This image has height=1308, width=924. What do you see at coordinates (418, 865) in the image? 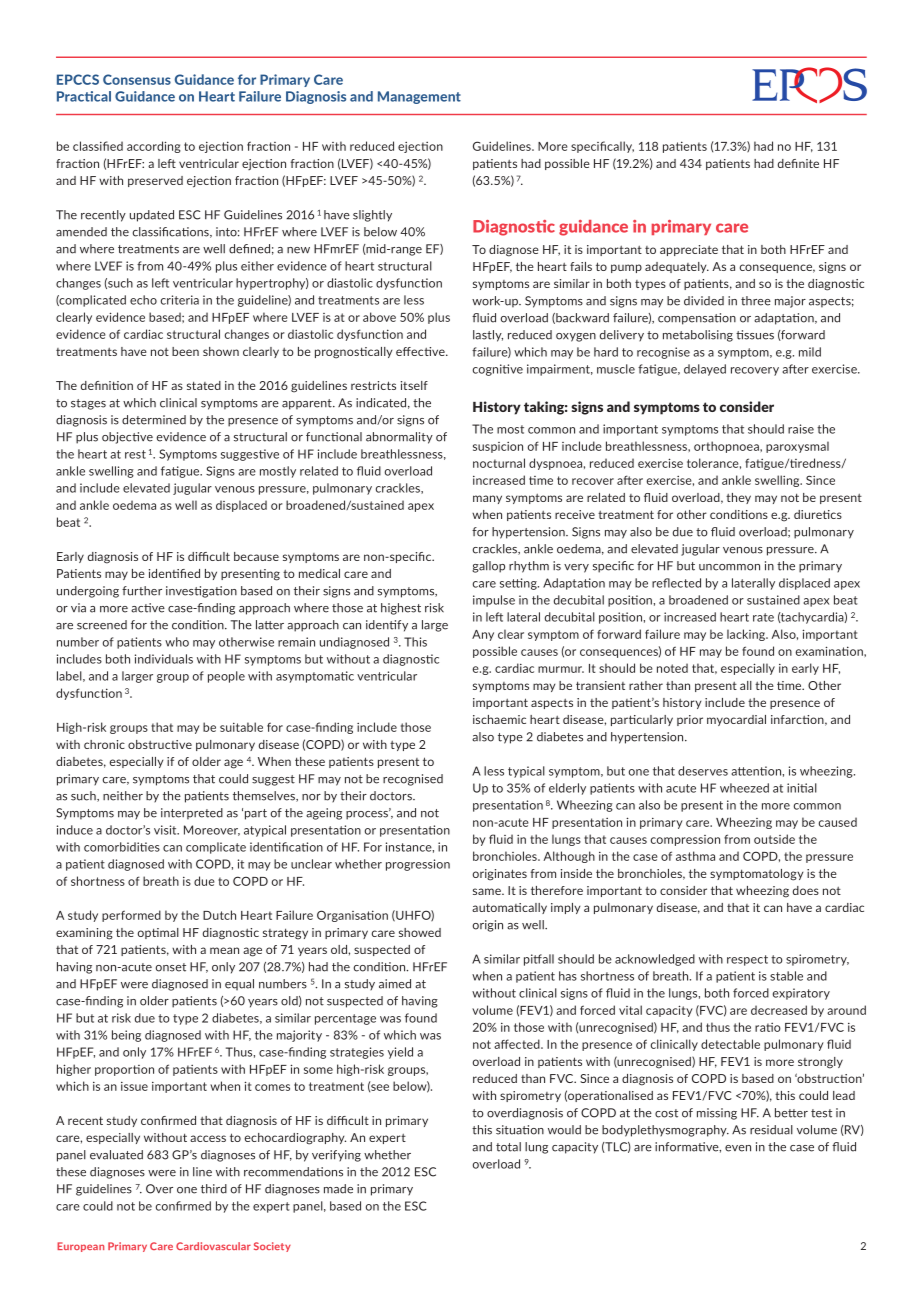
I see `progression` at bounding box center [418, 865].
